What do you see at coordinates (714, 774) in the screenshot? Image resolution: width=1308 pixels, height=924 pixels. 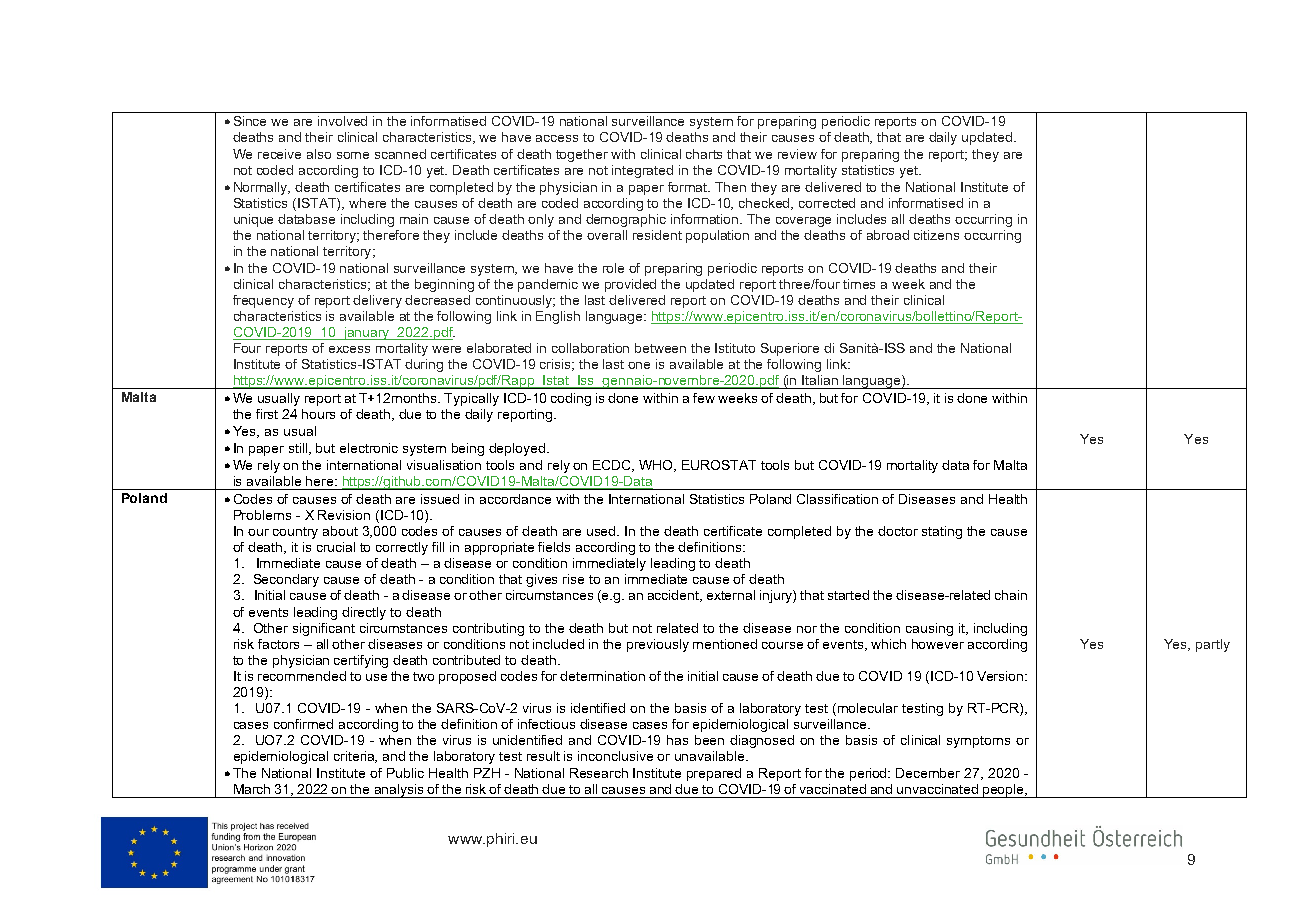 I see `prepared` at bounding box center [714, 774].
